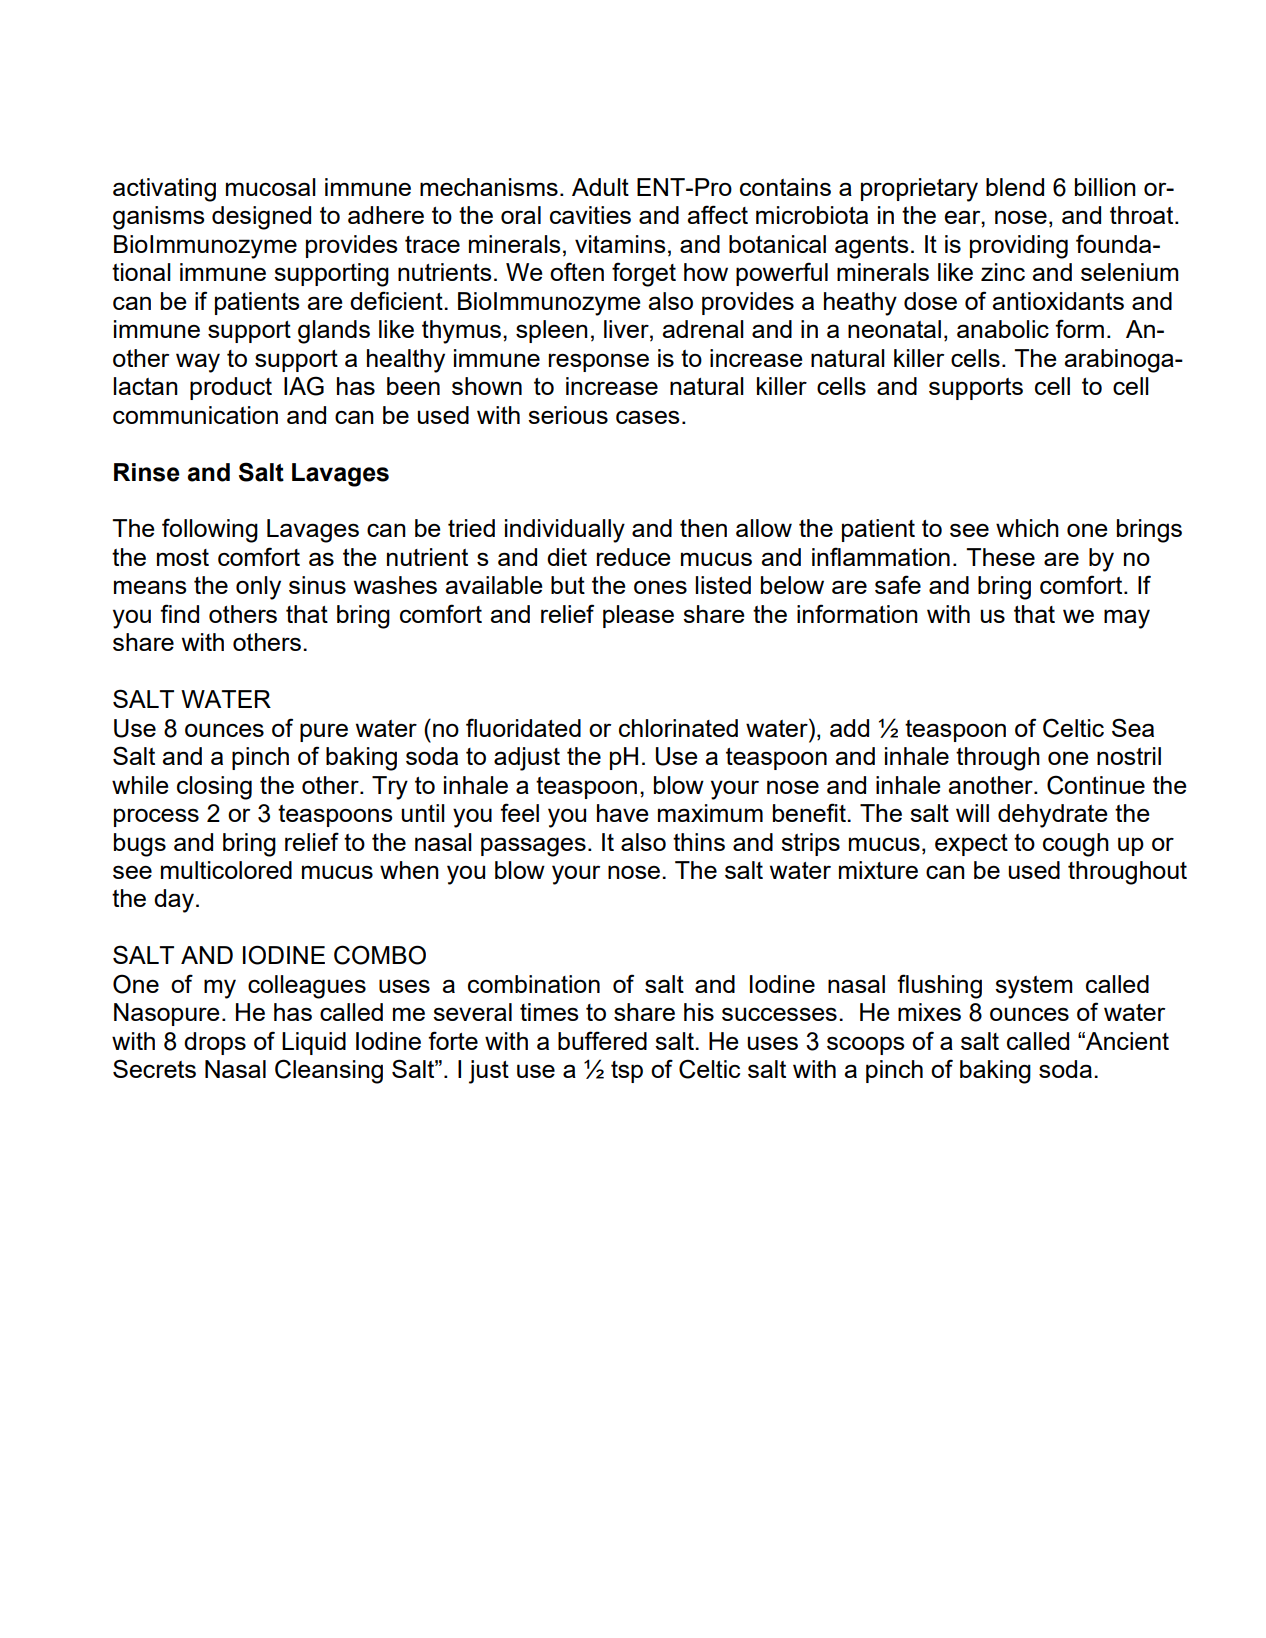 Image resolution: width=1266 pixels, height=1638 pixels. I want to click on cases, so click(647, 417).
